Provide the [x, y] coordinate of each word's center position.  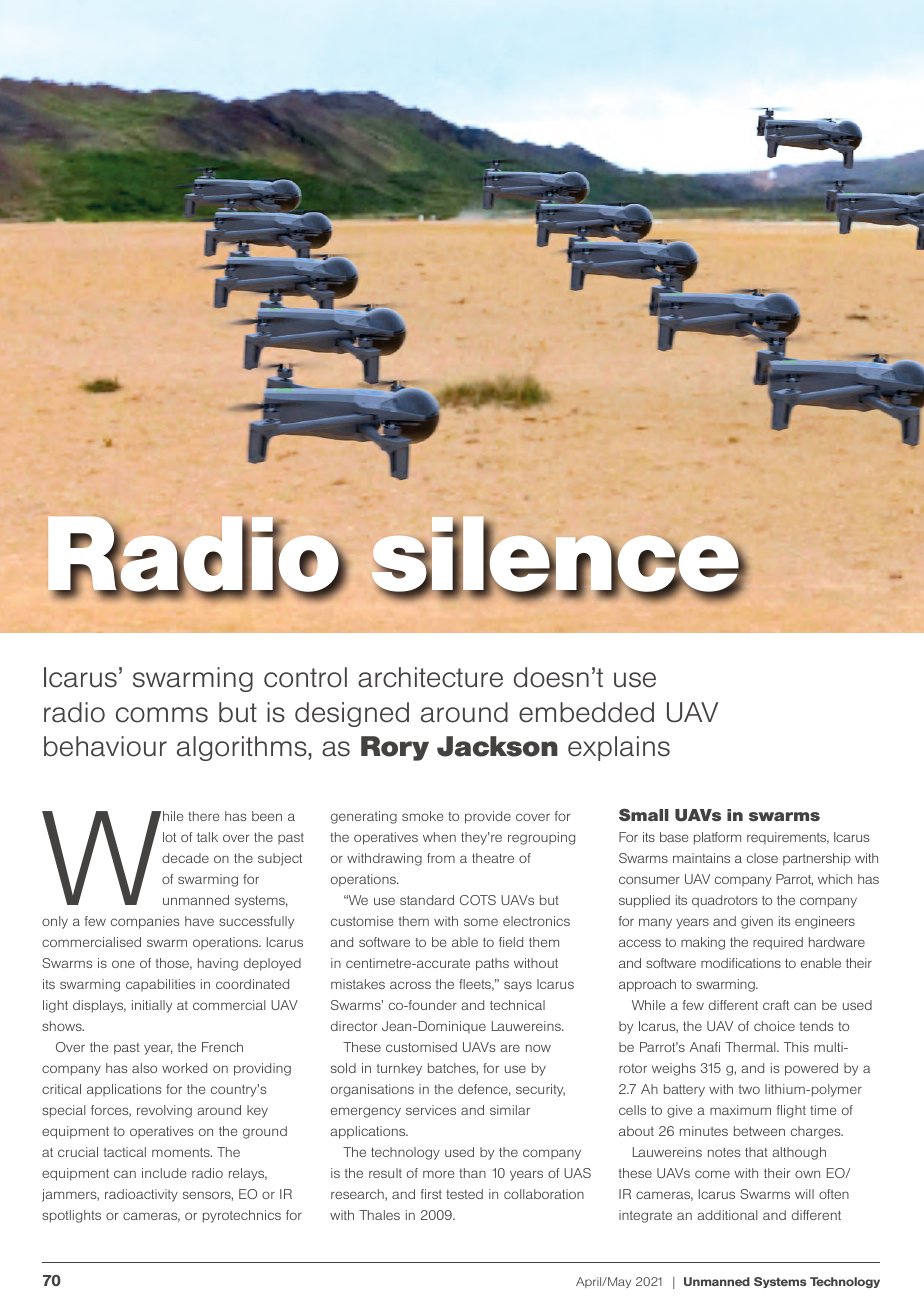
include [164, 1173]
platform [717, 838]
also [144, 1068]
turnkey [399, 1069]
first [431, 1194]
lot [169, 837]
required [778, 943]
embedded [586, 712]
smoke [422, 816]
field [511, 942]
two [749, 1089]
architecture [430, 677]
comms [162, 715]
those [174, 964]
